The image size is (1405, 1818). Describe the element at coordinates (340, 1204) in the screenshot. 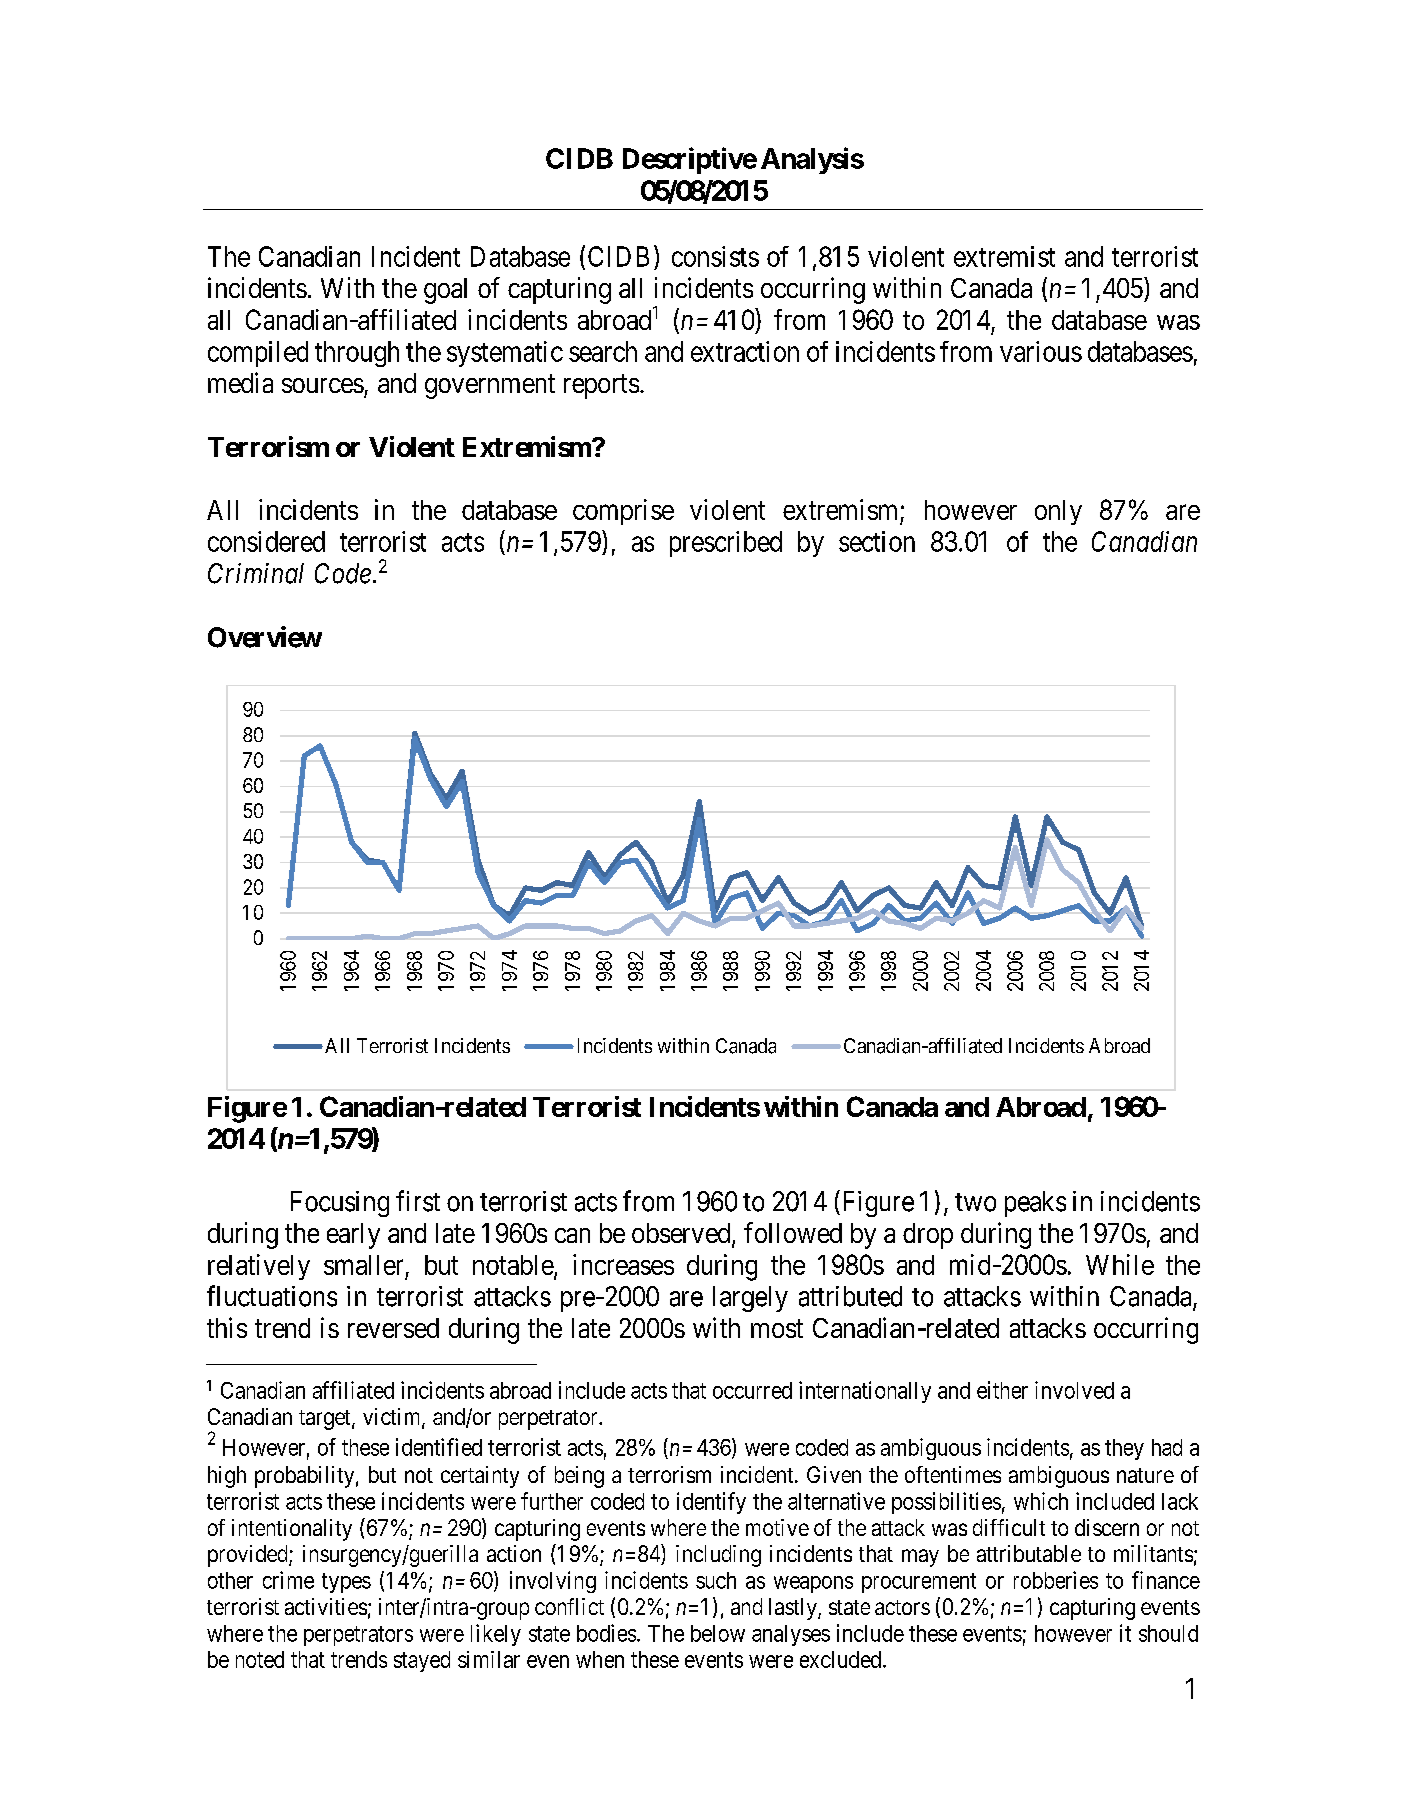

I see `Focusing` at that location.
